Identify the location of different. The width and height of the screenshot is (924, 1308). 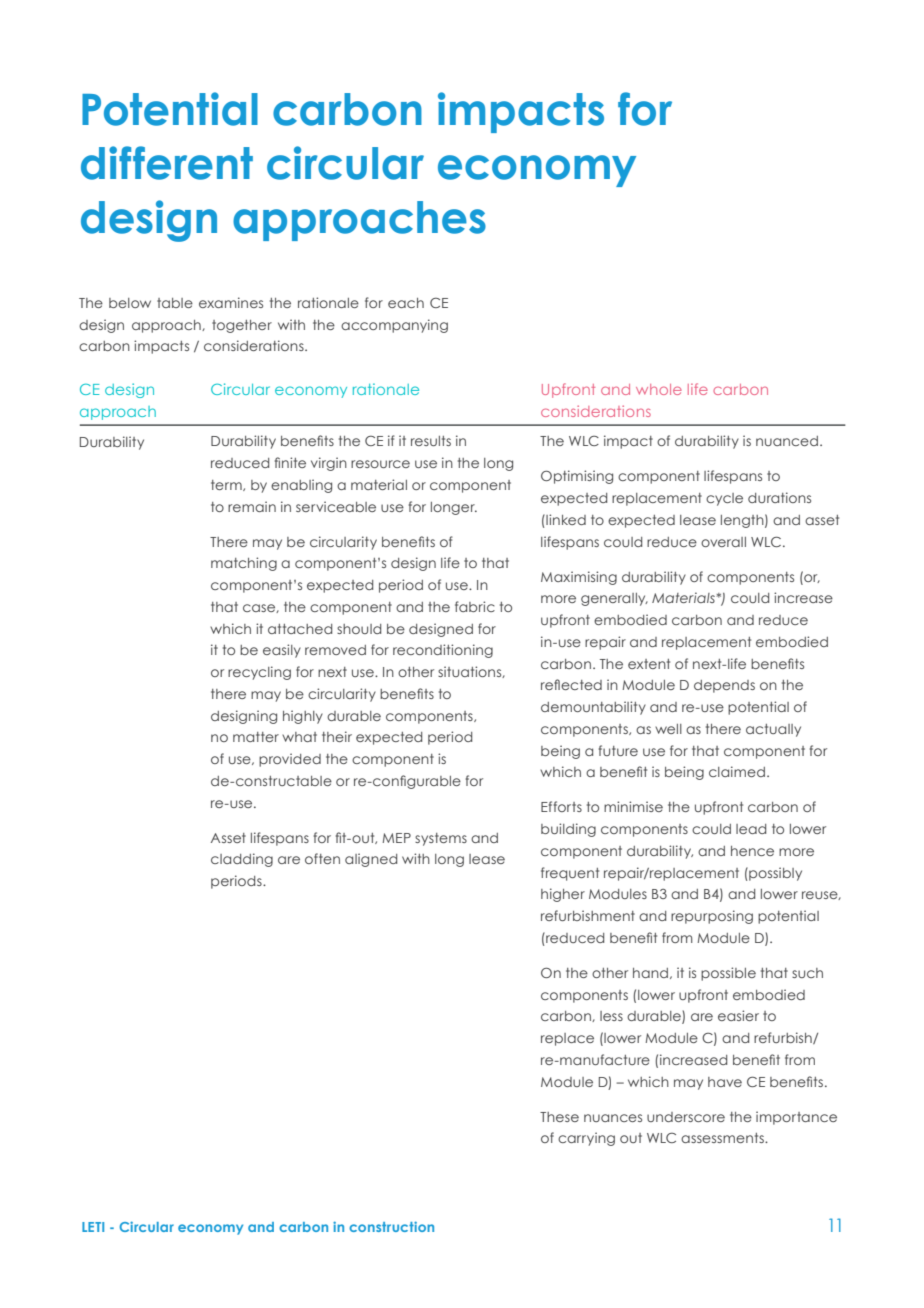
(167, 163).
